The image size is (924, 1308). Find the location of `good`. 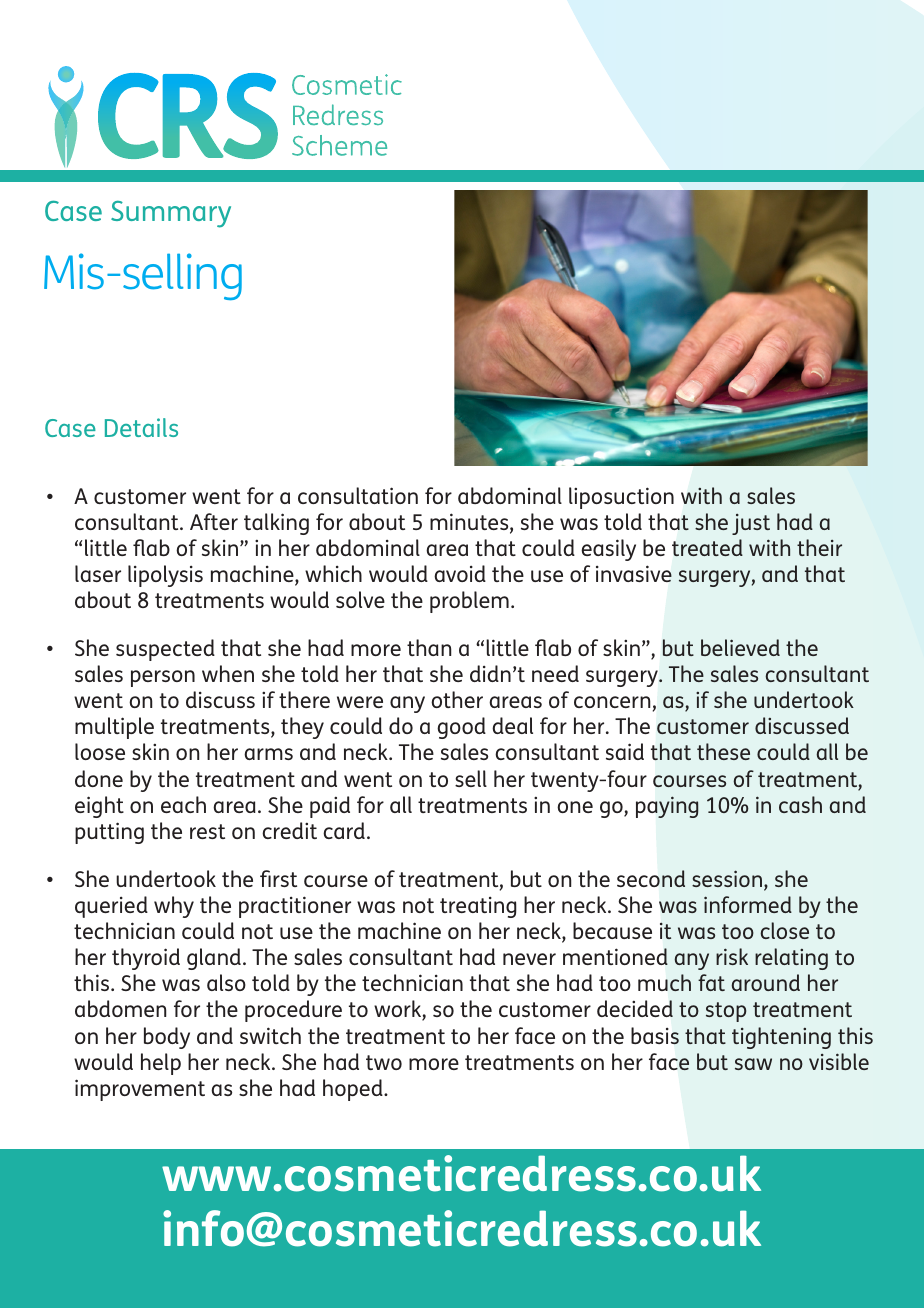

good is located at coordinates (461, 728).
